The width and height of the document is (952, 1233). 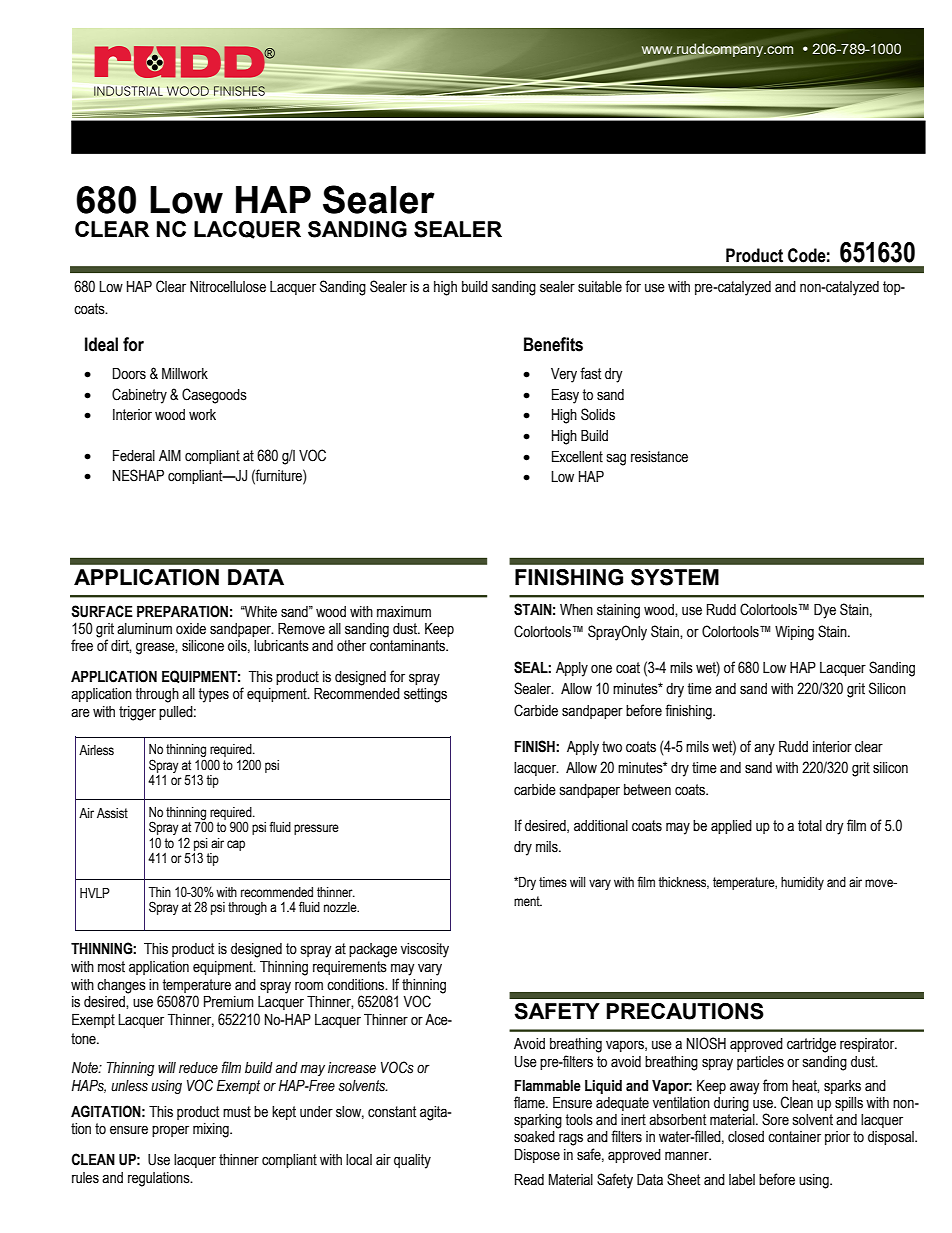 What do you see at coordinates (425, 695) in the document?
I see `settings` at bounding box center [425, 695].
